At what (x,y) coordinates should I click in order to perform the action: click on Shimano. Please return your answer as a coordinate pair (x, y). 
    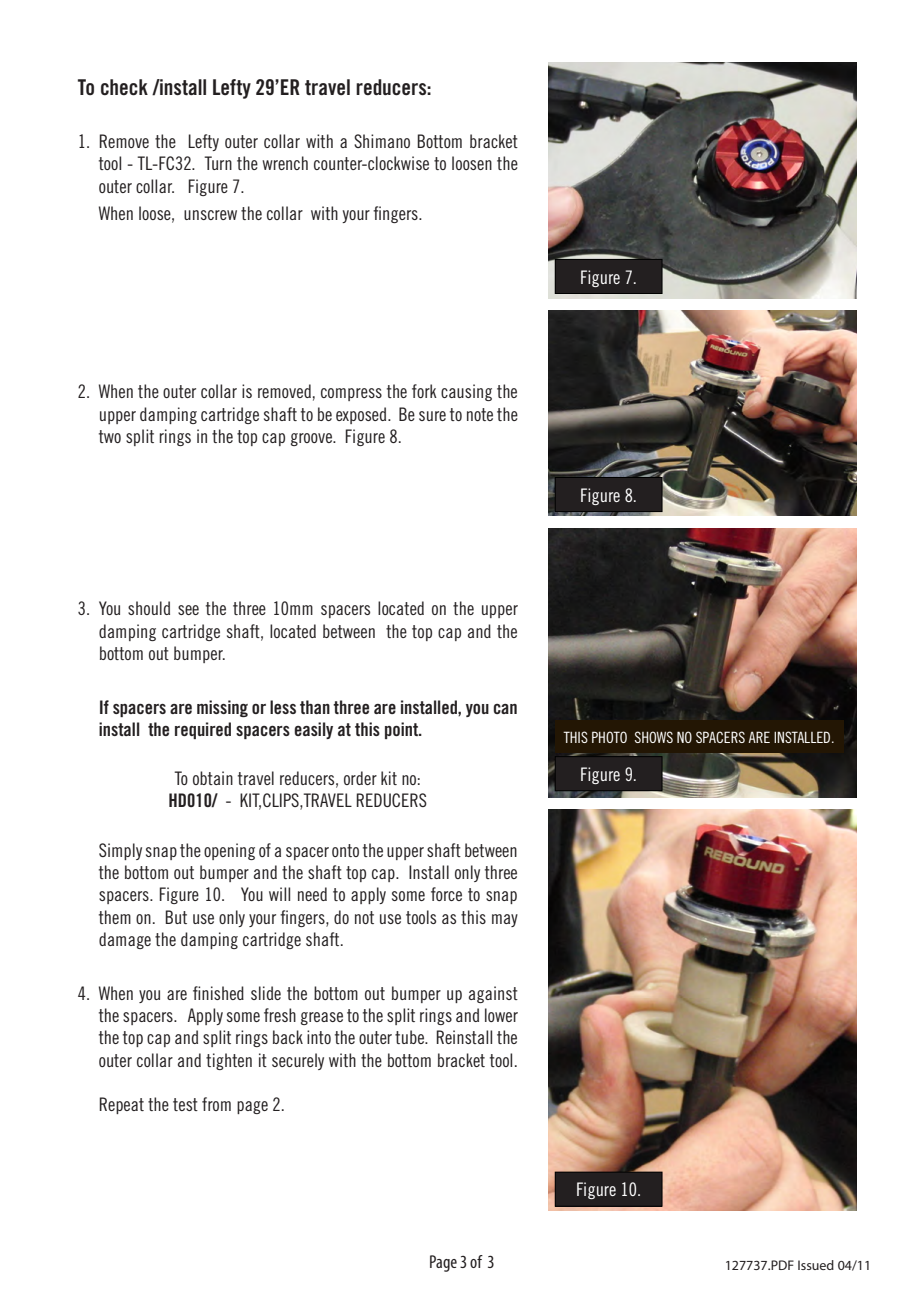
    Looking at the image, I should click on (382, 141).
